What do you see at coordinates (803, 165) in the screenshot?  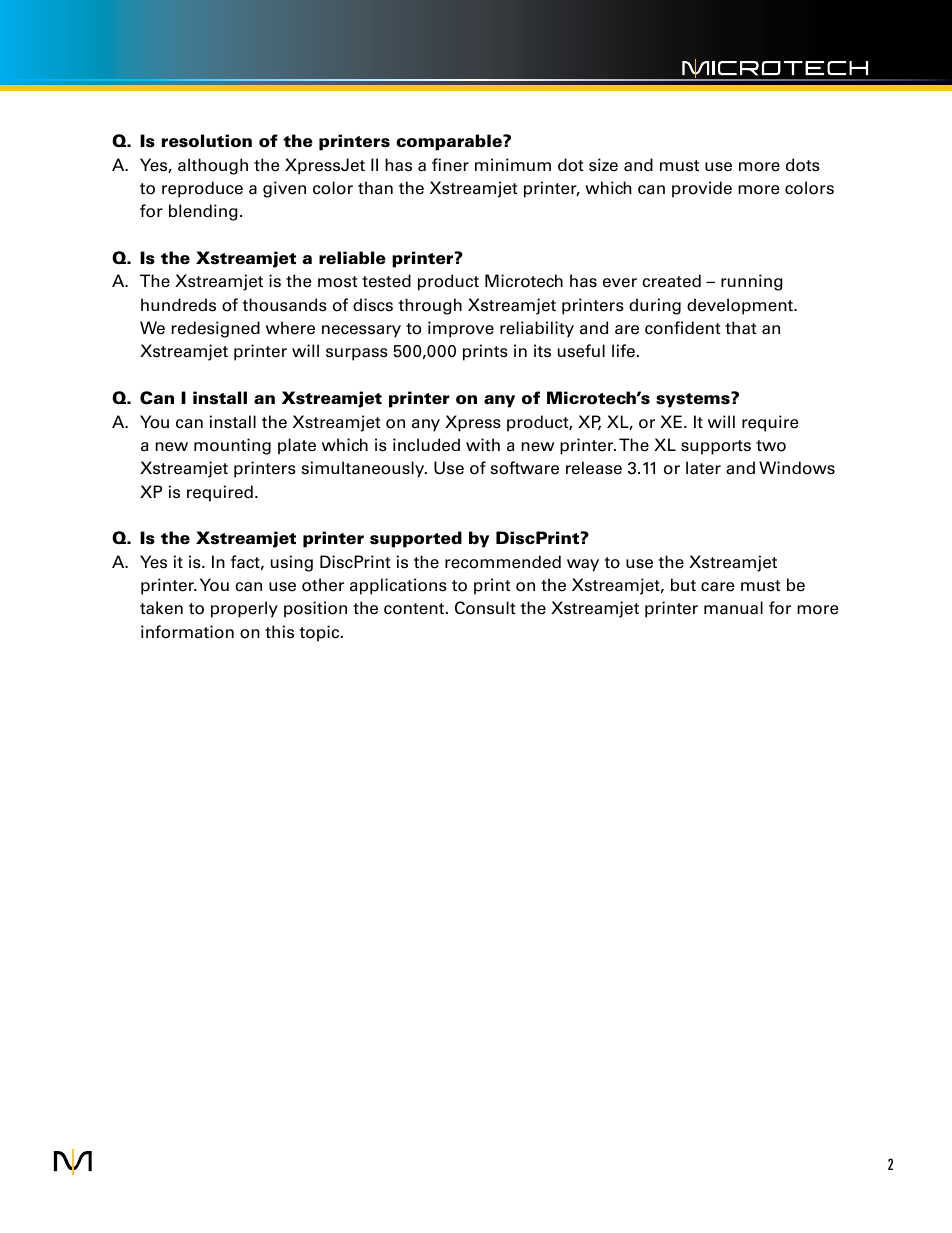 I see `dots` at bounding box center [803, 165].
